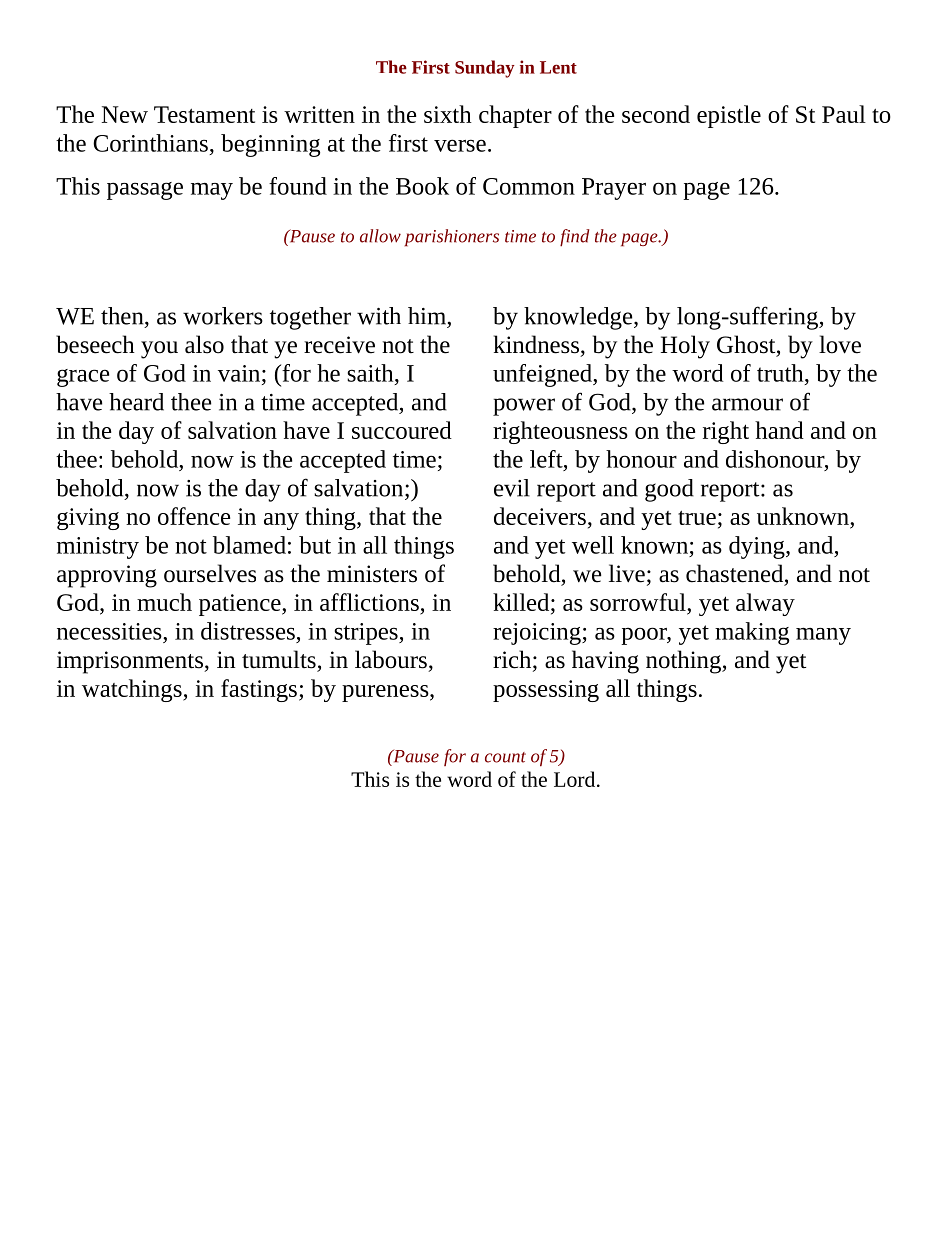 The image size is (952, 1233). Describe the element at coordinates (136, 402) in the document. I see `heard` at that location.
